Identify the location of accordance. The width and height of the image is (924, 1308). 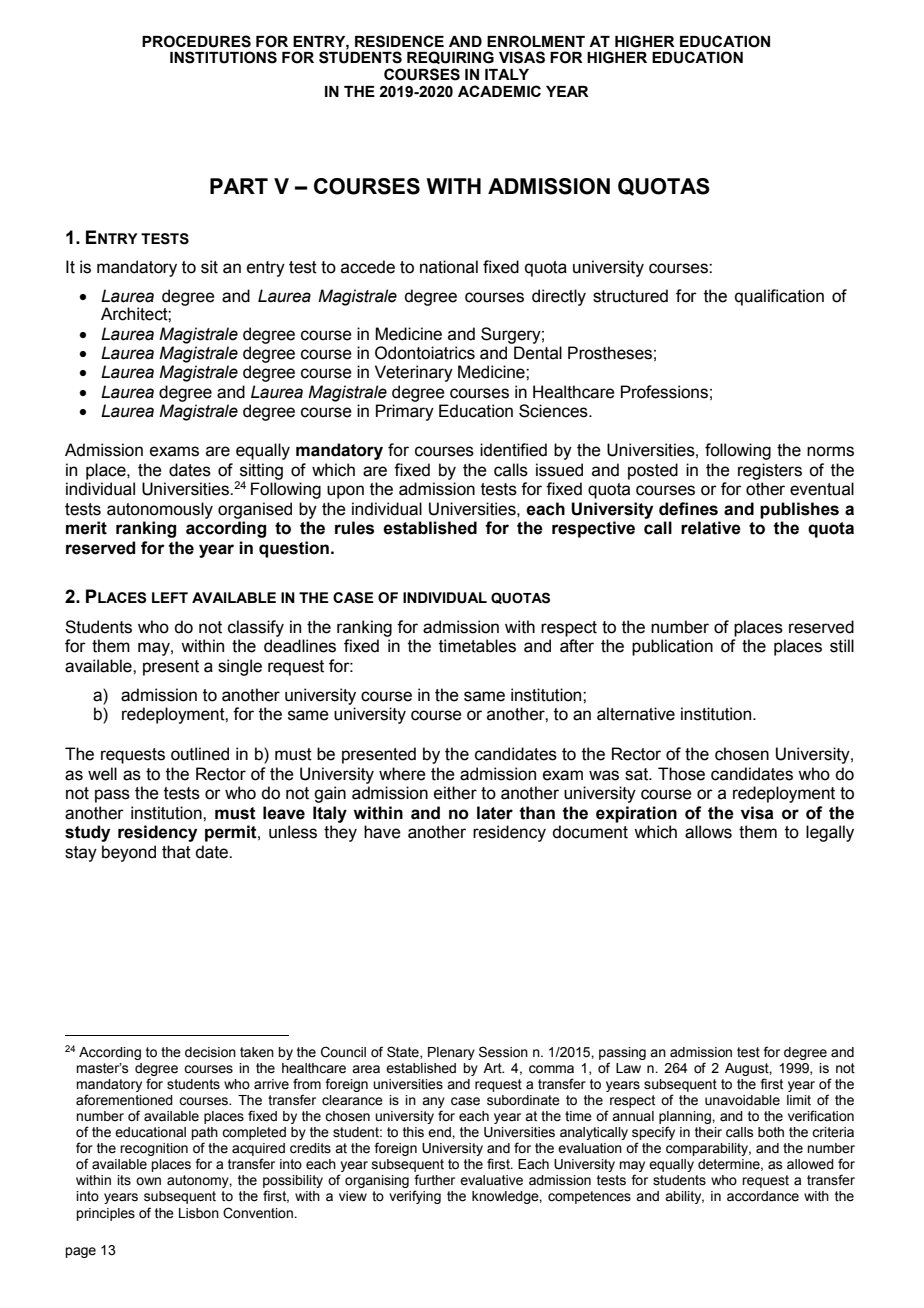
(763, 1196).
